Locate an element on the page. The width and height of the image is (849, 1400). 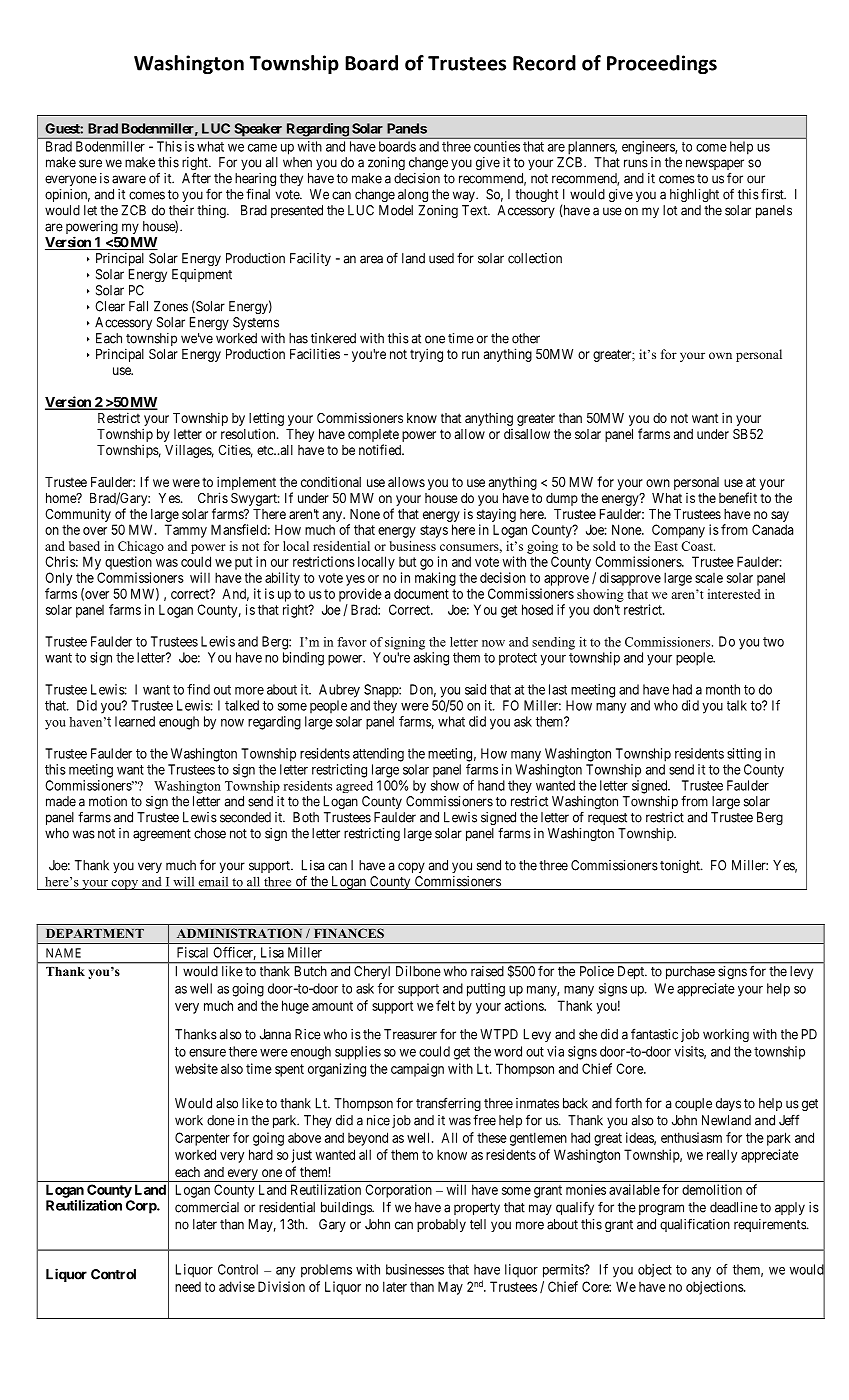
aware is located at coordinates (129, 179).
